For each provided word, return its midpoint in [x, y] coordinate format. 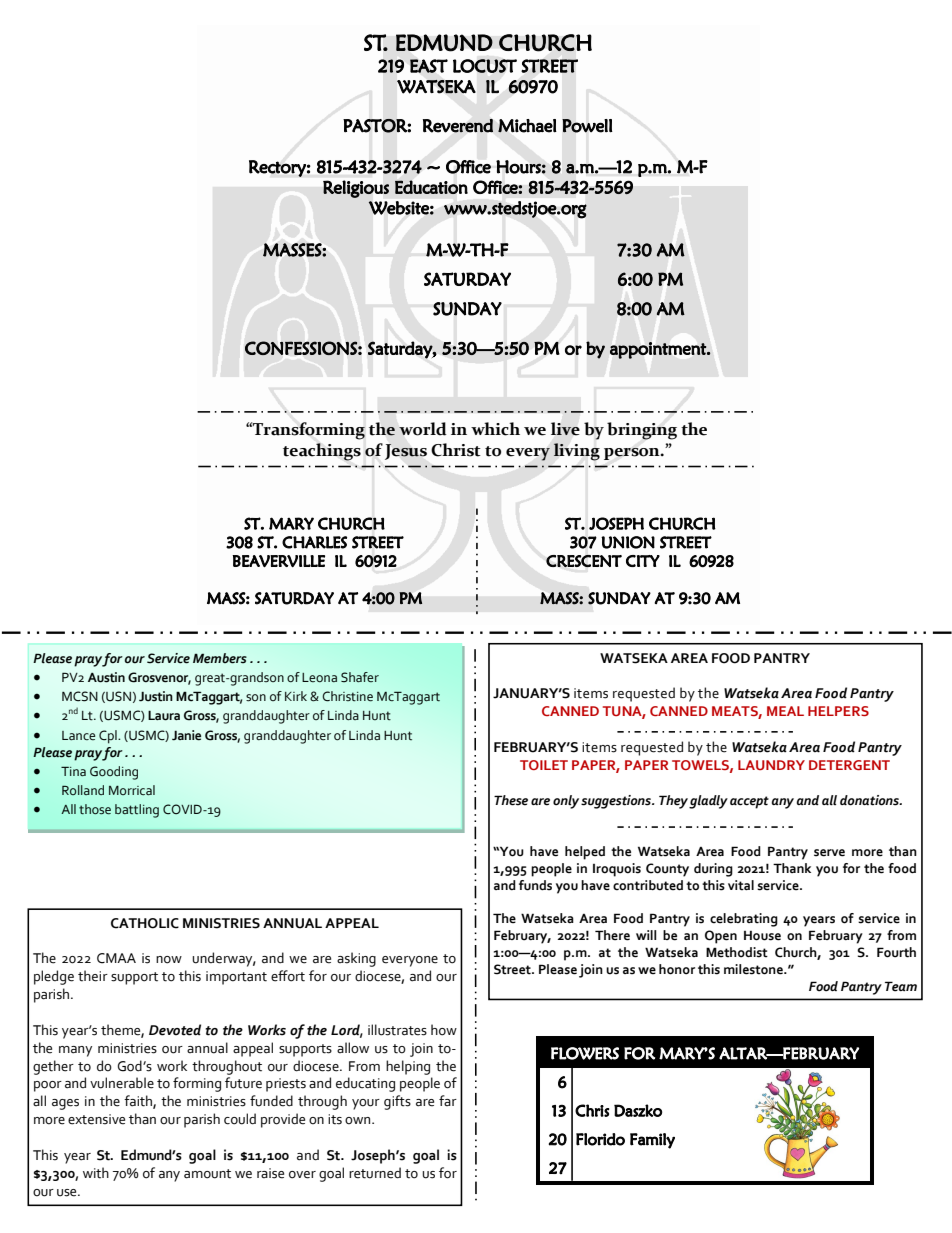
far [448, 1100]
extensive [96, 1119]
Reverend [458, 126]
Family [652, 1141]
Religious [356, 189]
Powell [587, 126]
